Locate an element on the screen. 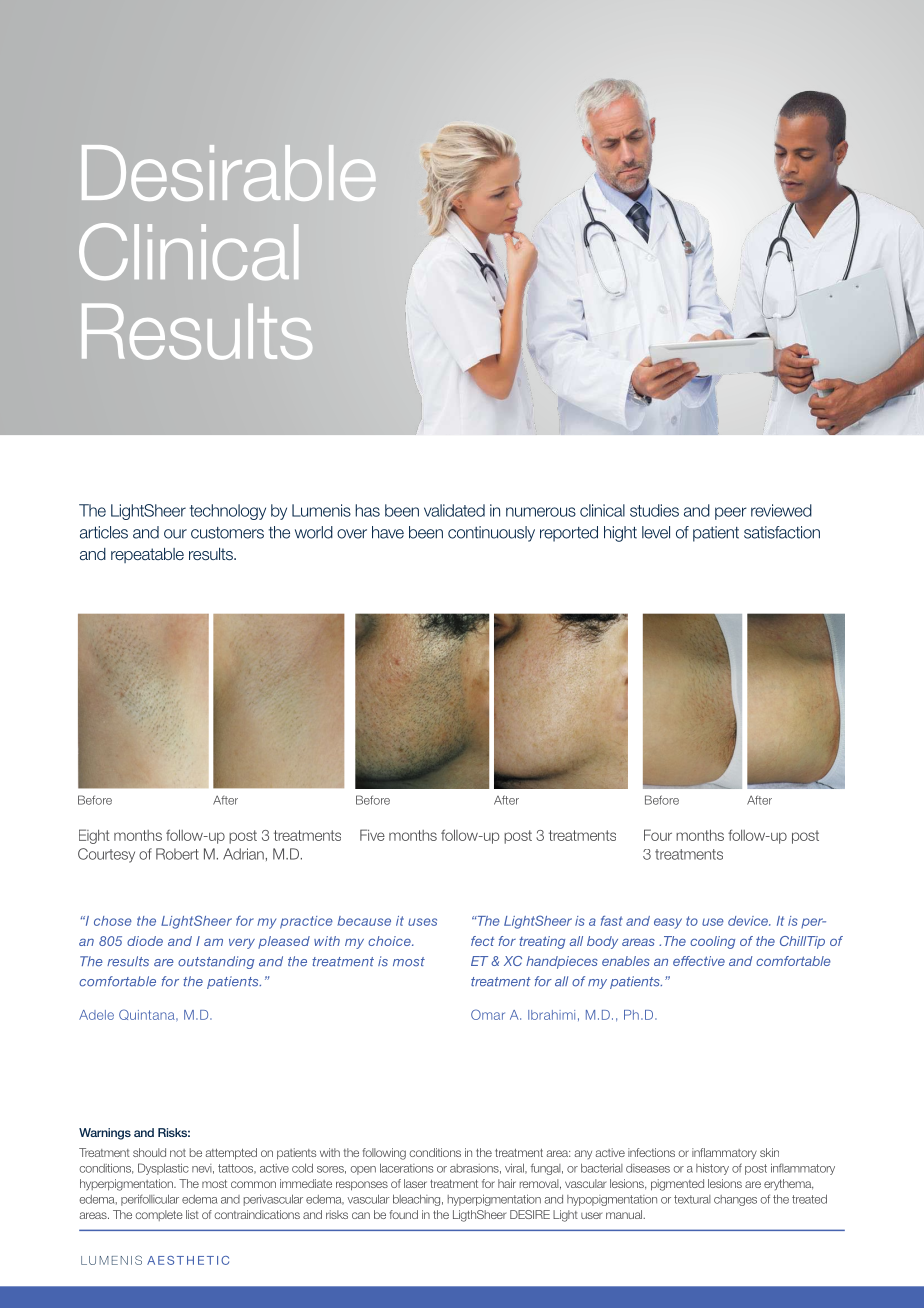  validated is located at coordinates (454, 510).
